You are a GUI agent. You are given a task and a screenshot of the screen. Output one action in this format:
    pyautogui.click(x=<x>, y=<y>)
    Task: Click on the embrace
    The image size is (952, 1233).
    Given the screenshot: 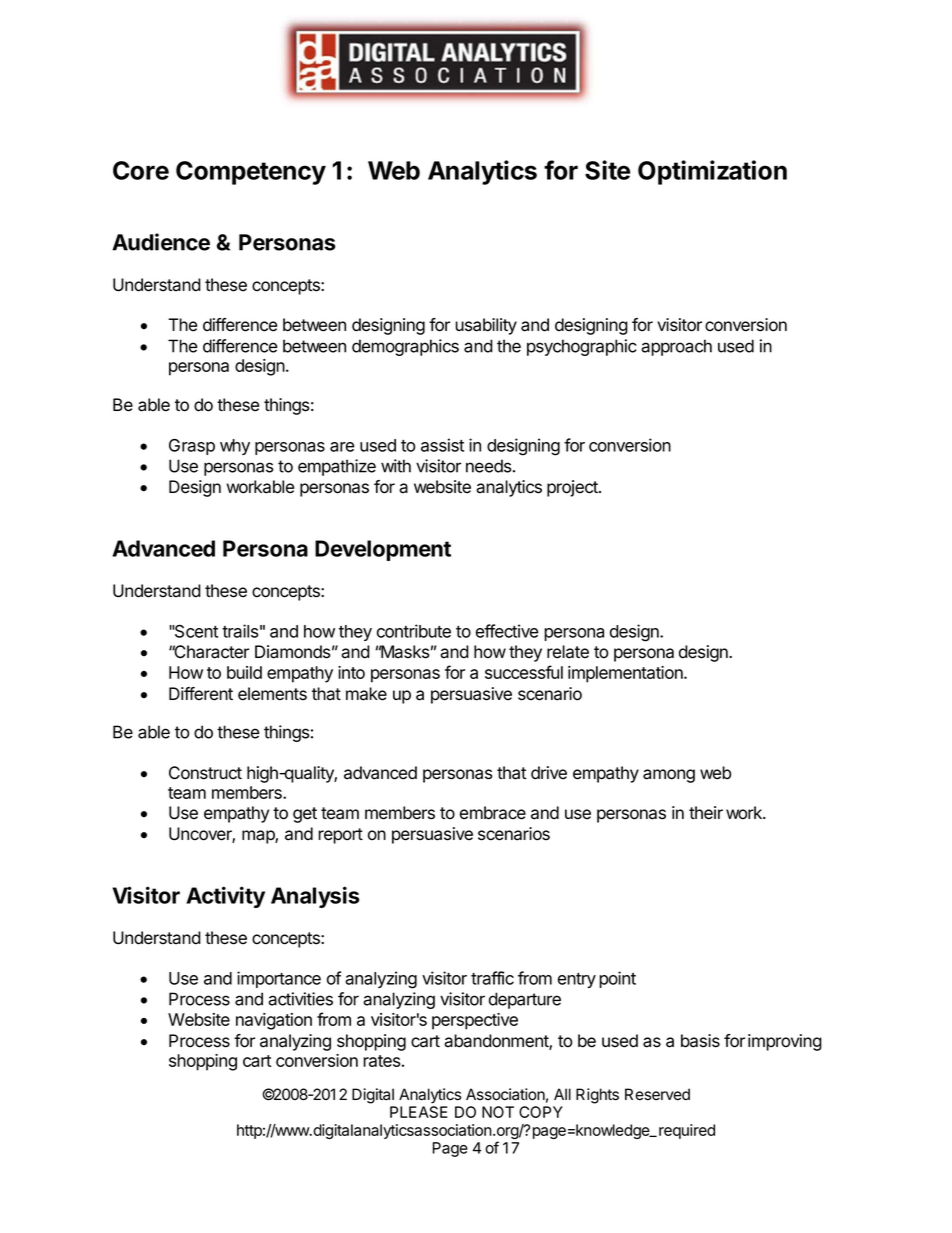 What is the action you would take?
    pyautogui.click(x=493, y=813)
